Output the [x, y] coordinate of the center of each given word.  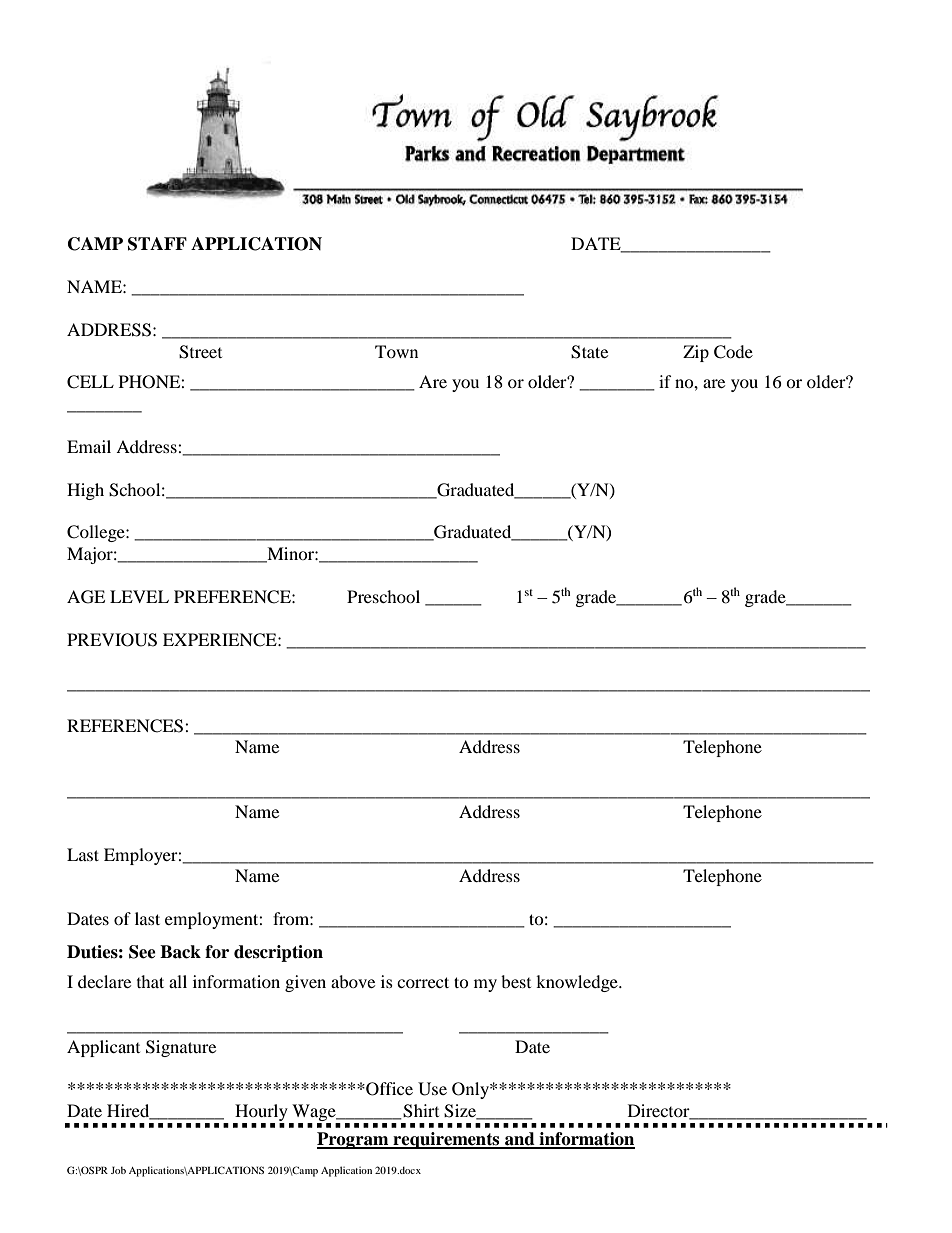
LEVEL [139, 596]
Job [118, 1170]
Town [396, 351]
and [520, 1140]
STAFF [157, 244]
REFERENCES [126, 726]
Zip [696, 353]
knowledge [578, 983]
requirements [446, 1140]
